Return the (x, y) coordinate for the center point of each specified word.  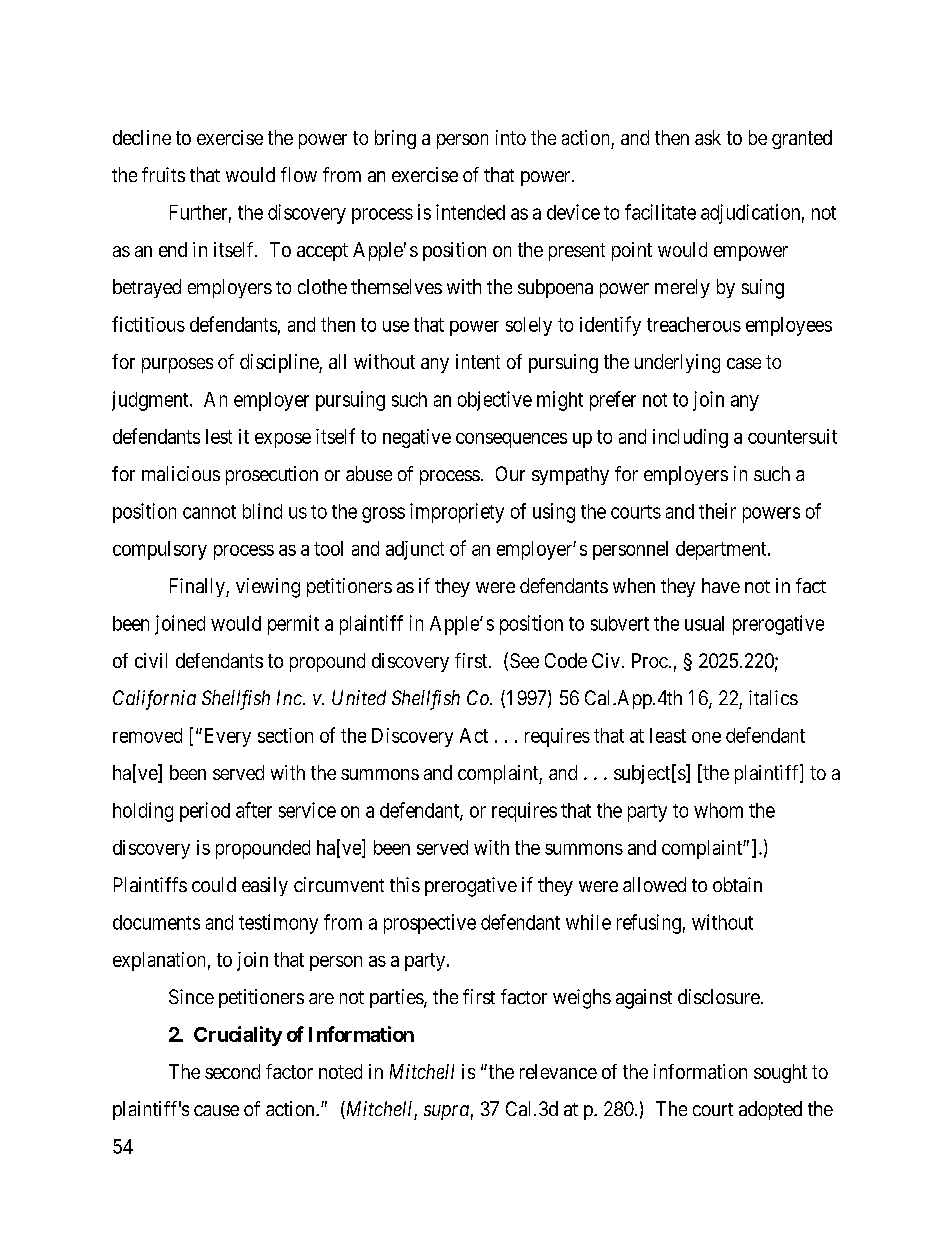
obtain (737, 884)
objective (495, 401)
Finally (198, 587)
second (232, 1071)
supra (446, 1112)
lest (219, 436)
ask (708, 137)
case (744, 363)
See (524, 660)
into (511, 137)
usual (704, 623)
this (405, 884)
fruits (163, 174)
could (214, 884)
